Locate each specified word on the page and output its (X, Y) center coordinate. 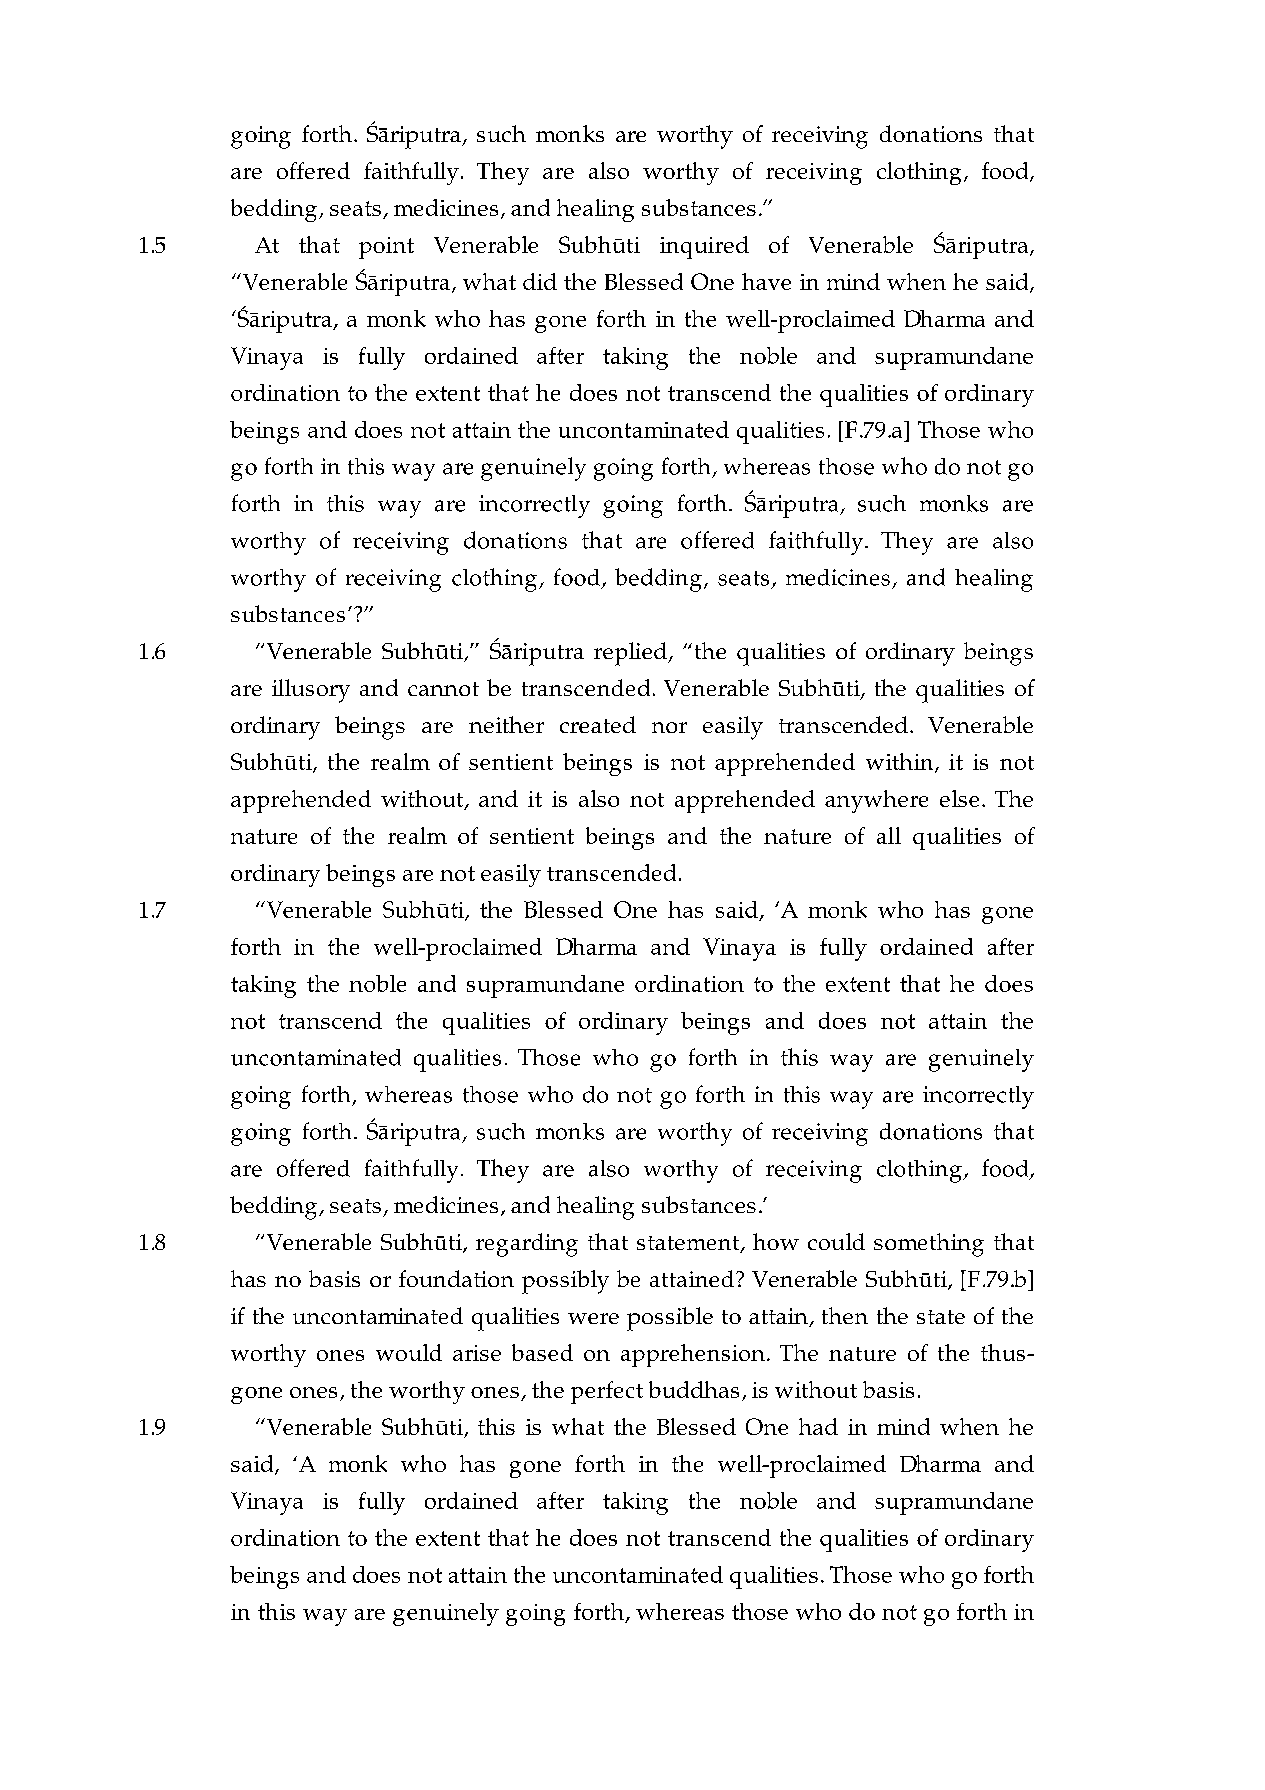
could (836, 1241)
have (766, 281)
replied (631, 654)
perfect (607, 1392)
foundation (456, 1278)
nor (669, 727)
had (818, 1426)
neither (506, 724)
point (386, 248)
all (889, 835)
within (901, 763)
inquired (704, 247)
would (409, 1352)
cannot (443, 689)
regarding (527, 1245)
